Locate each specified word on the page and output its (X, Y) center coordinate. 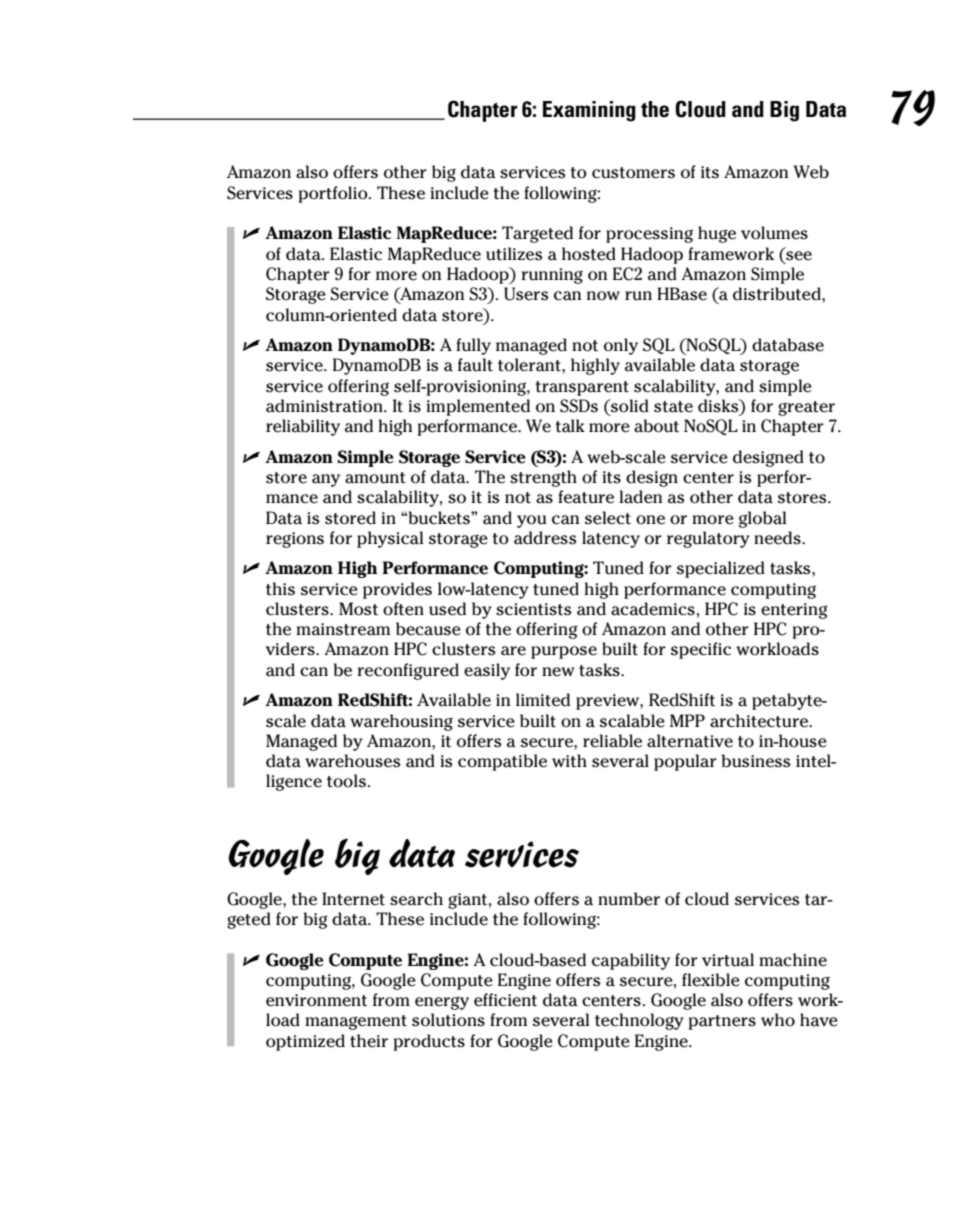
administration (325, 406)
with (569, 761)
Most (358, 609)
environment (316, 1000)
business (756, 761)
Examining (589, 111)
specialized (721, 569)
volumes (774, 233)
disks (719, 407)
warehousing (401, 722)
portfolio (334, 194)
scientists (533, 609)
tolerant (530, 365)
